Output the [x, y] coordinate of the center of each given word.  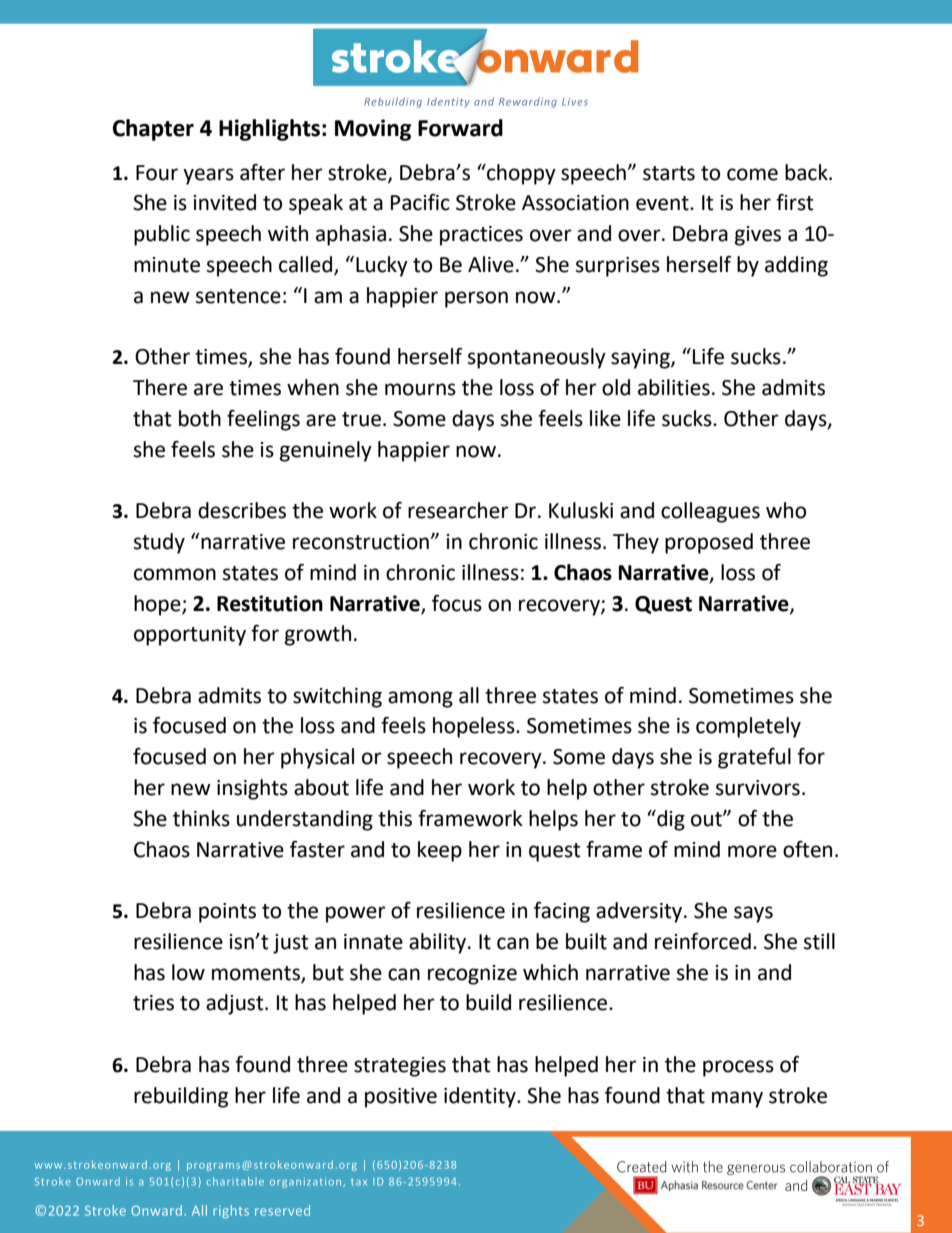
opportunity [190, 636]
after [262, 172]
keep [440, 851]
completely [748, 727]
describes [242, 510]
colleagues [710, 512]
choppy [520, 174]
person [476, 299]
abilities [674, 387]
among [420, 699]
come [752, 174]
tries [153, 1003]
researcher [458, 510]
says [753, 914]
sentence [238, 296]
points [227, 913]
